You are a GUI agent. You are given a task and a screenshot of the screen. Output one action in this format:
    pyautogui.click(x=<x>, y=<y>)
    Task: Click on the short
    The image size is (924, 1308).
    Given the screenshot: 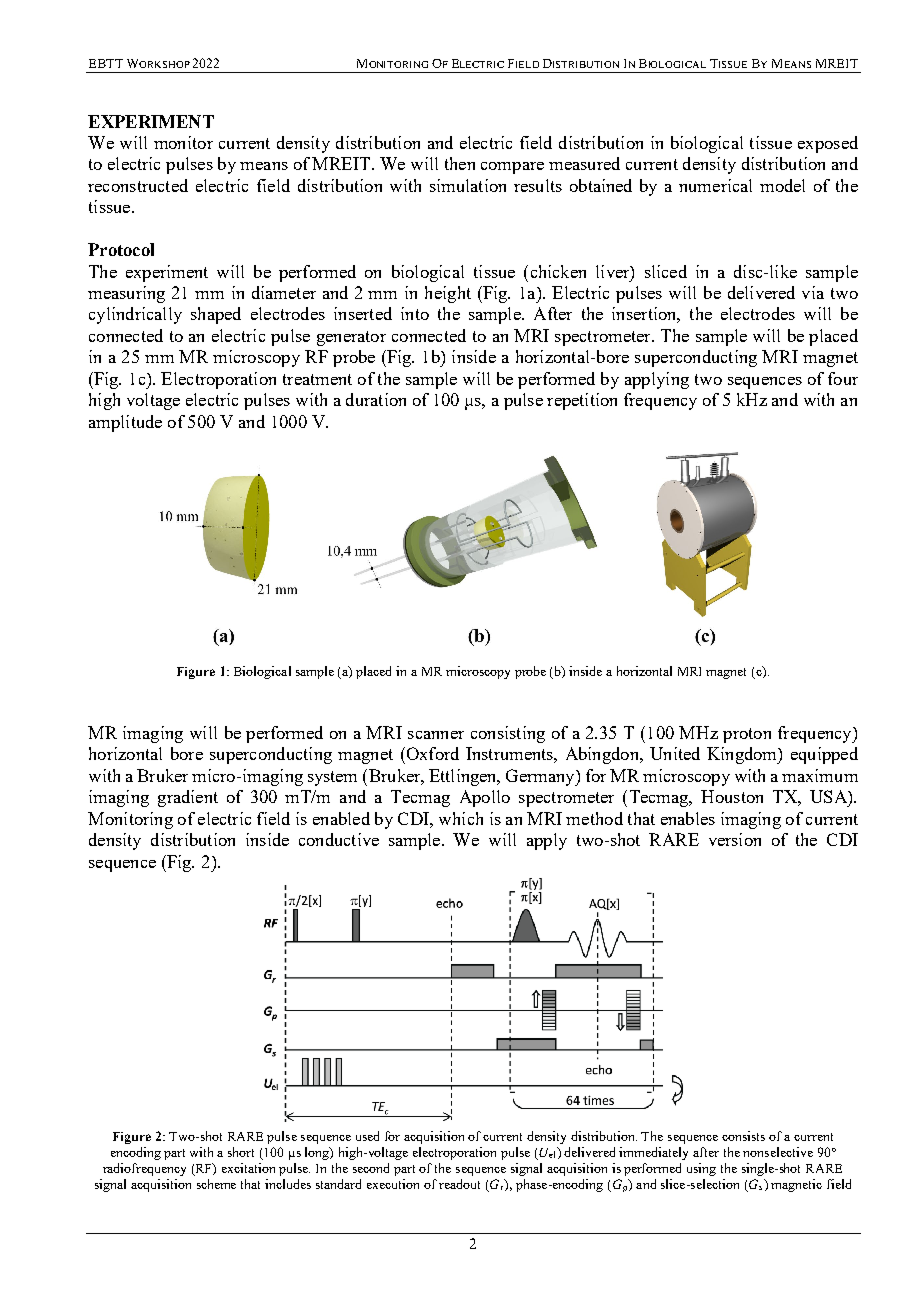 What is the action you would take?
    pyautogui.click(x=241, y=1152)
